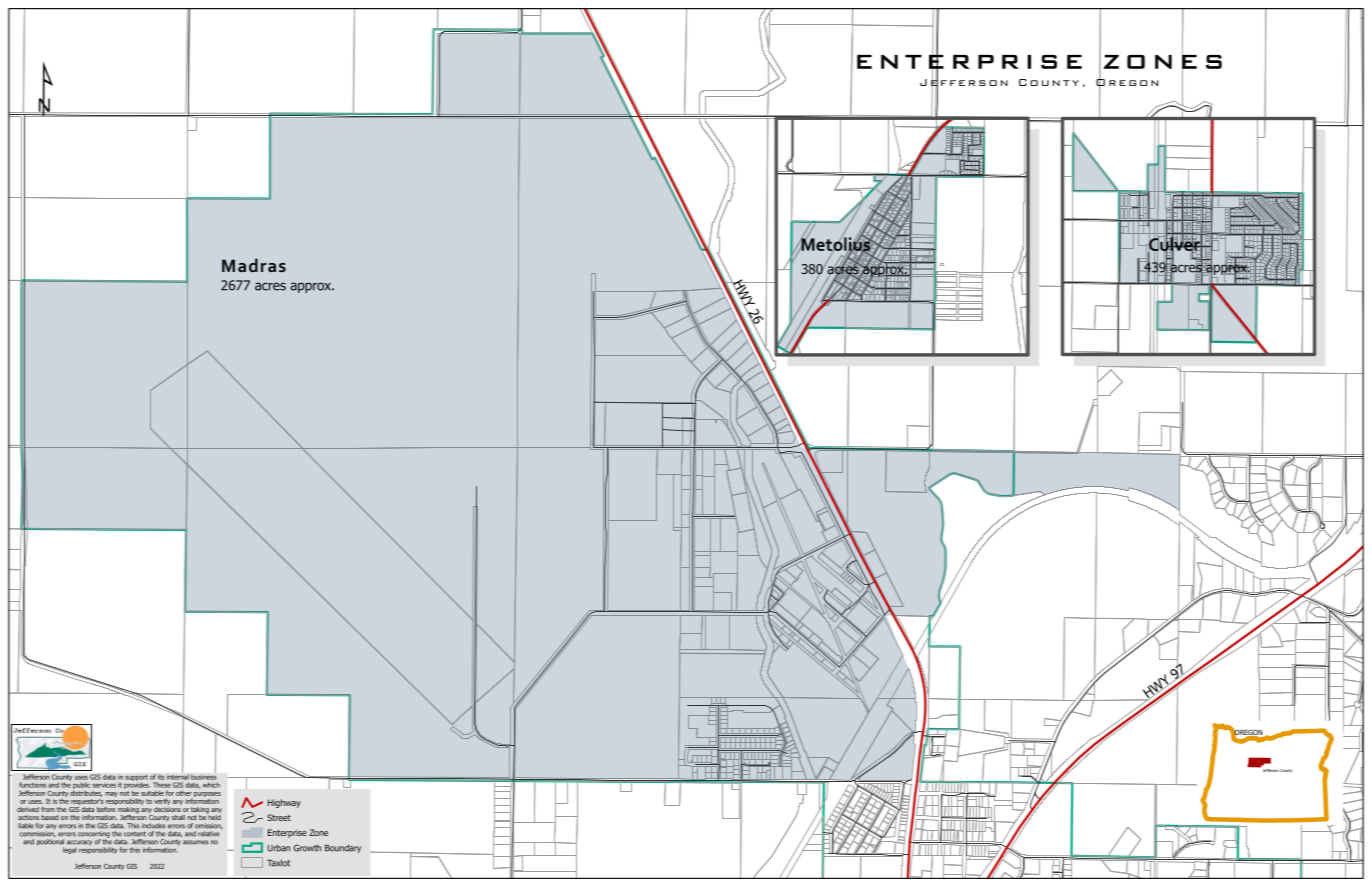 The image size is (1372, 887). Describe the element at coordinates (50, 818) in the image. I see `based` at that location.
